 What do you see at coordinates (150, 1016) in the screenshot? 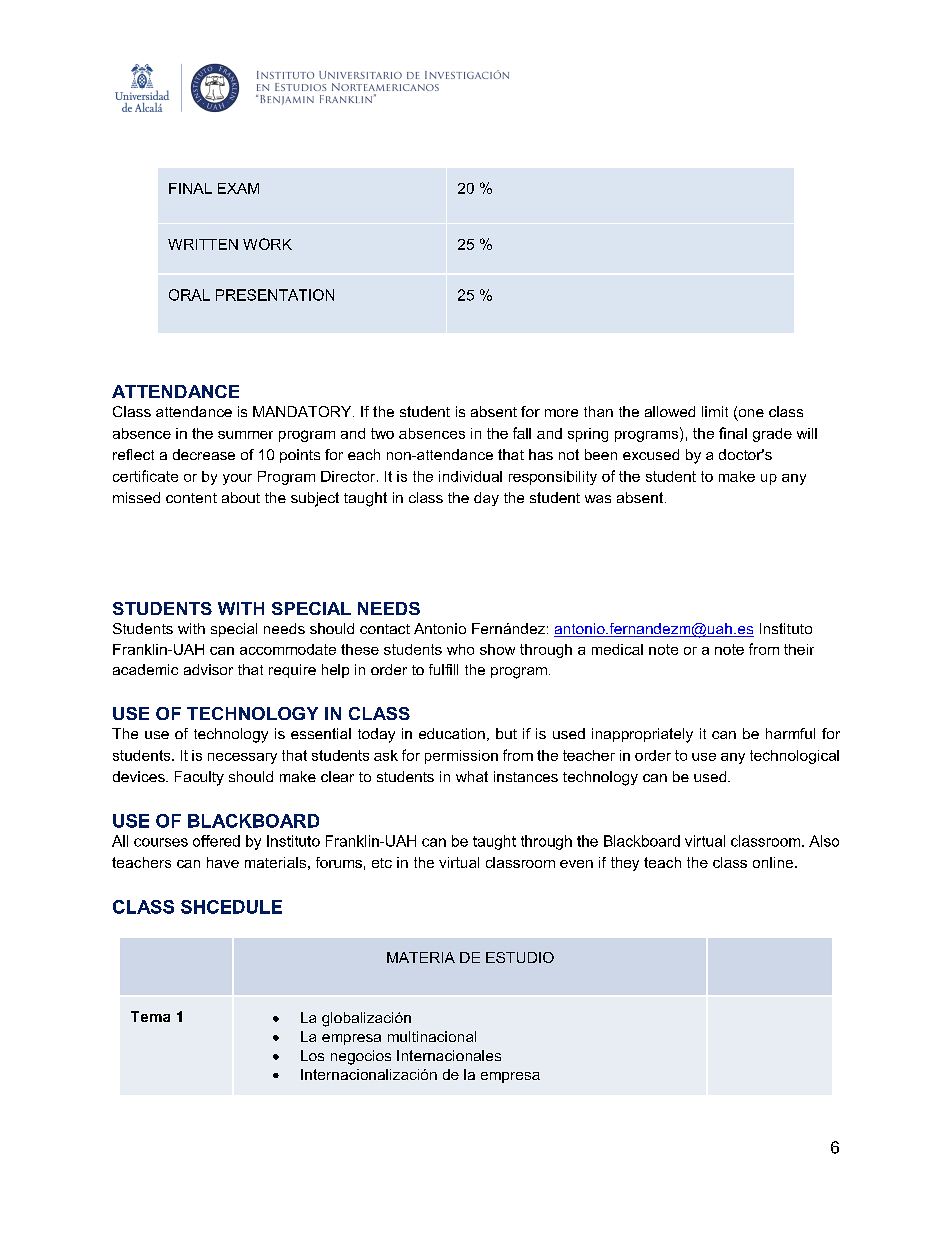
I see `Tema` at bounding box center [150, 1016].
